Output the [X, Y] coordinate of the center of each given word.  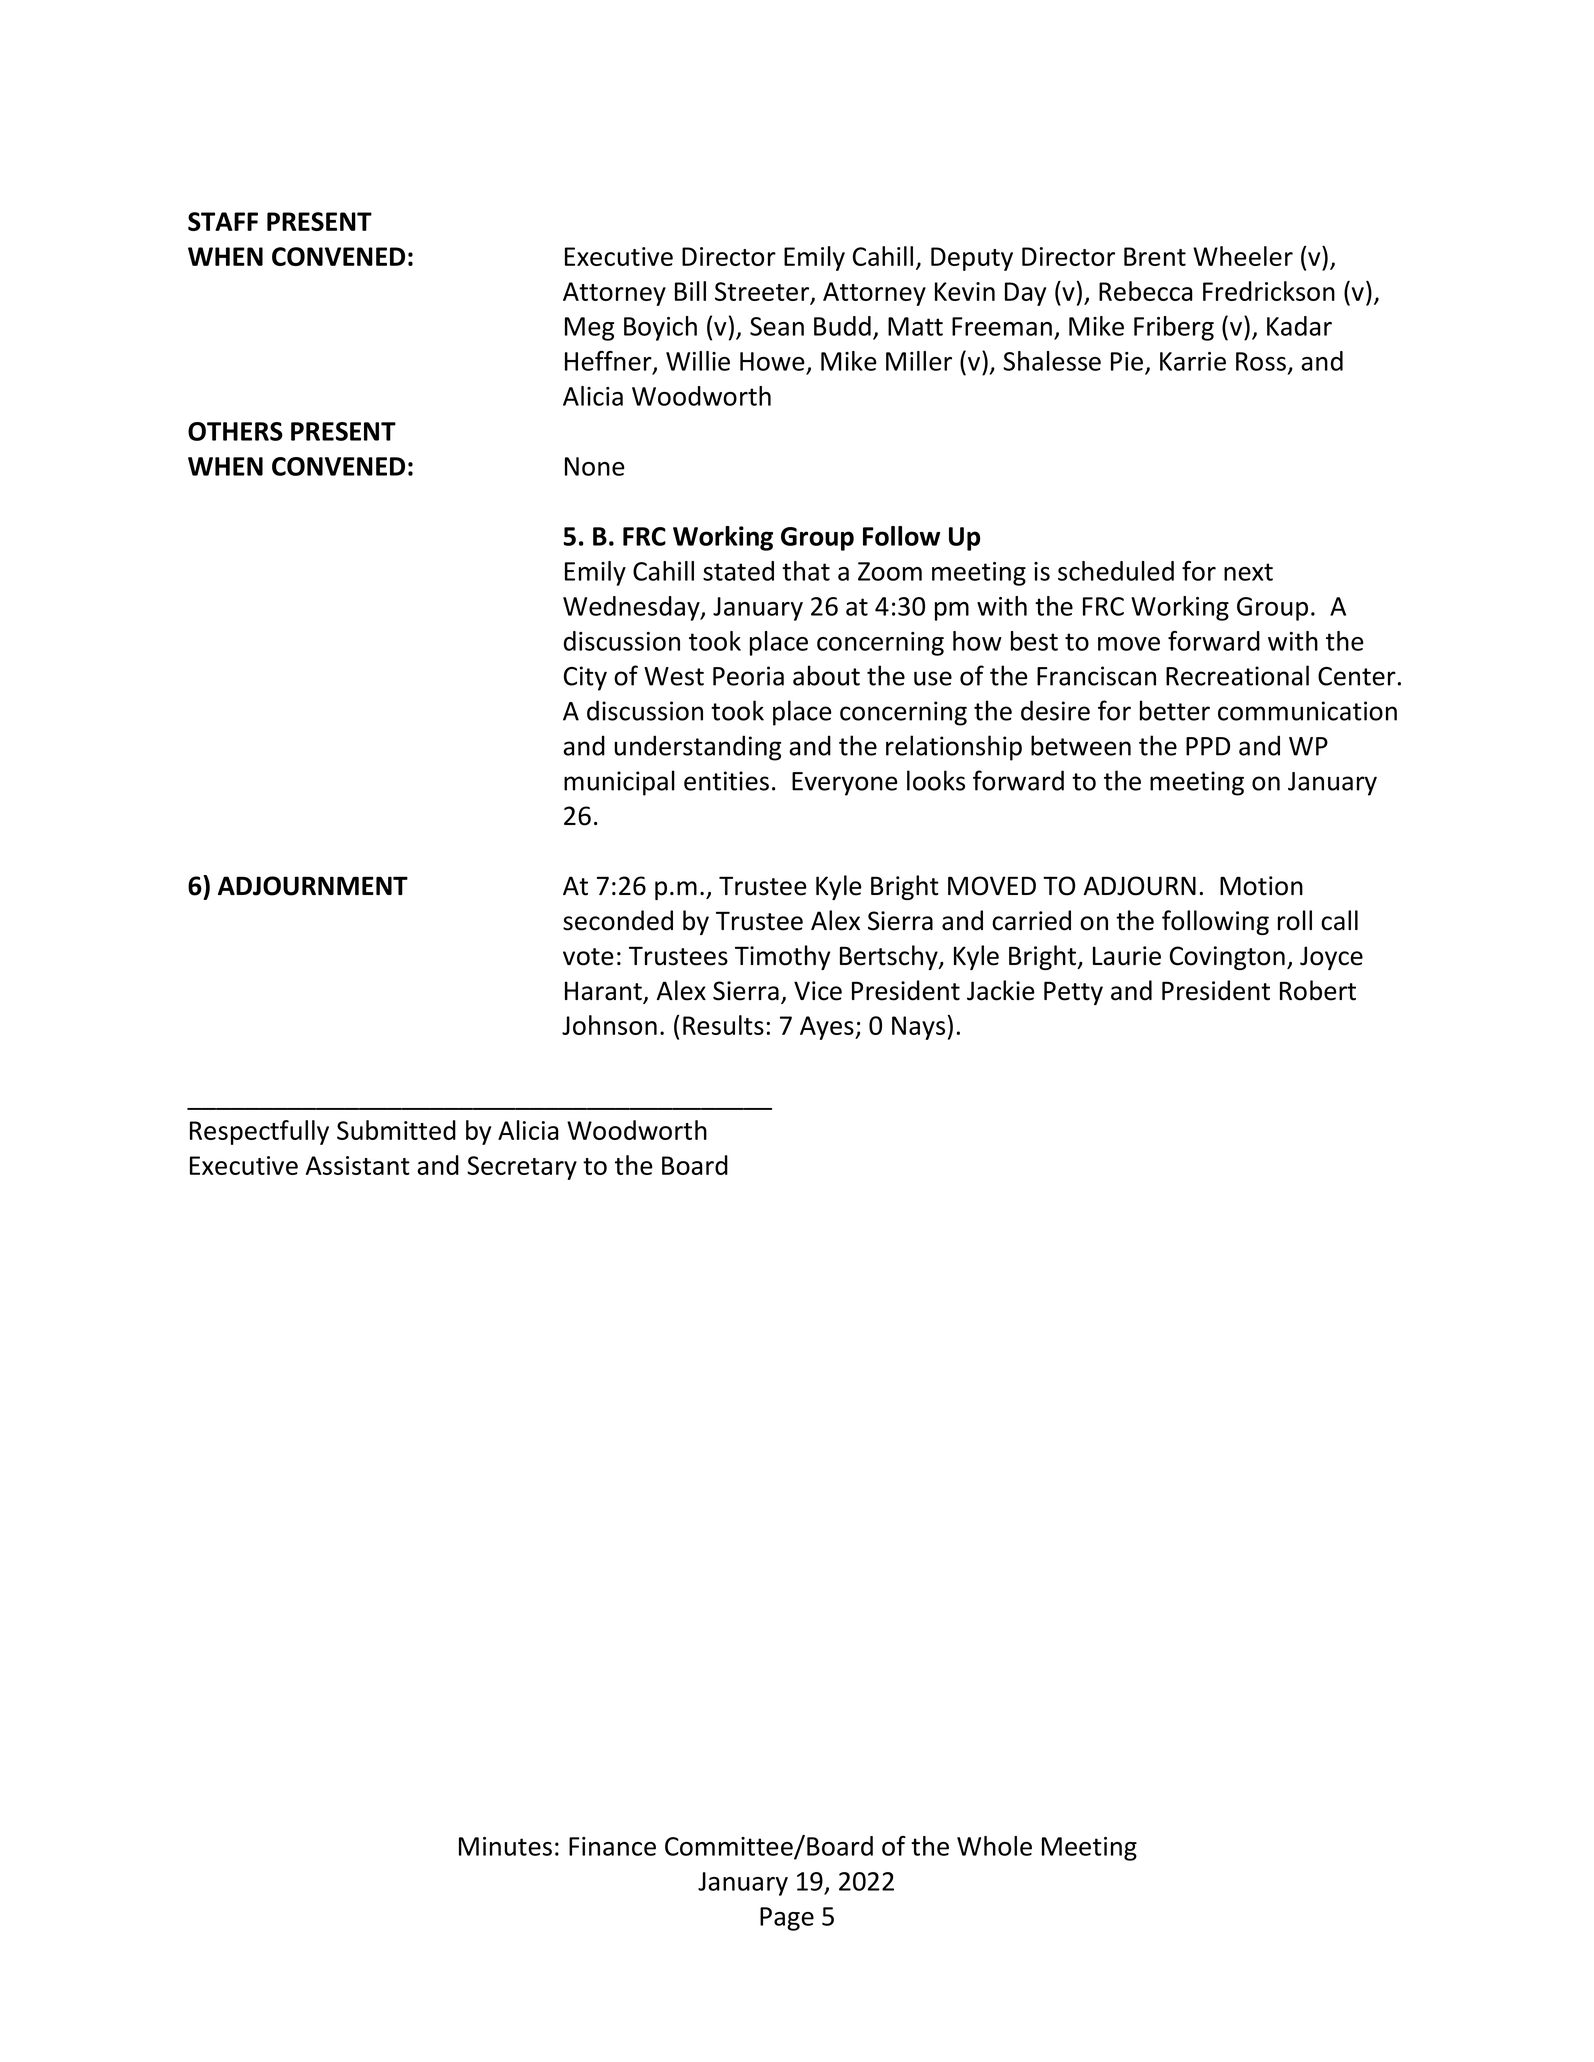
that [806, 571]
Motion [1261, 886]
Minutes [505, 1846]
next [1248, 572]
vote [588, 957]
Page [787, 1919]
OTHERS [235, 431]
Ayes [828, 1028]
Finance [612, 1846]
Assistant [358, 1165]
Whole [994, 1846]
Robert [1318, 990]
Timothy [782, 957]
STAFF [223, 221]
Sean [777, 326]
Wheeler [1243, 256]
